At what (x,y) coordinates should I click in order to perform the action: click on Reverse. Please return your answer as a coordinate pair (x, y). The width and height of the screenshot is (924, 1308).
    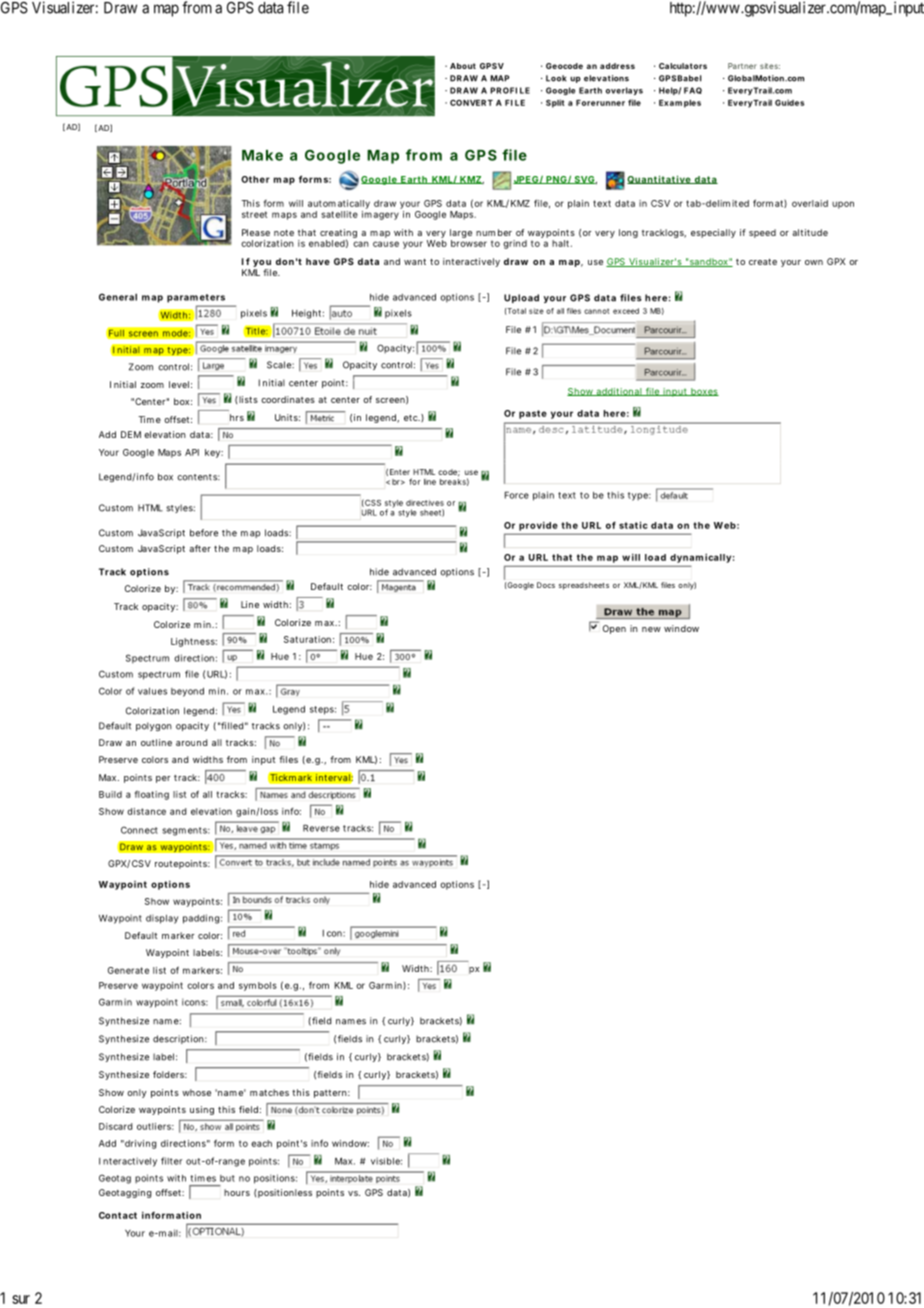
    Looking at the image, I should click on (321, 828).
